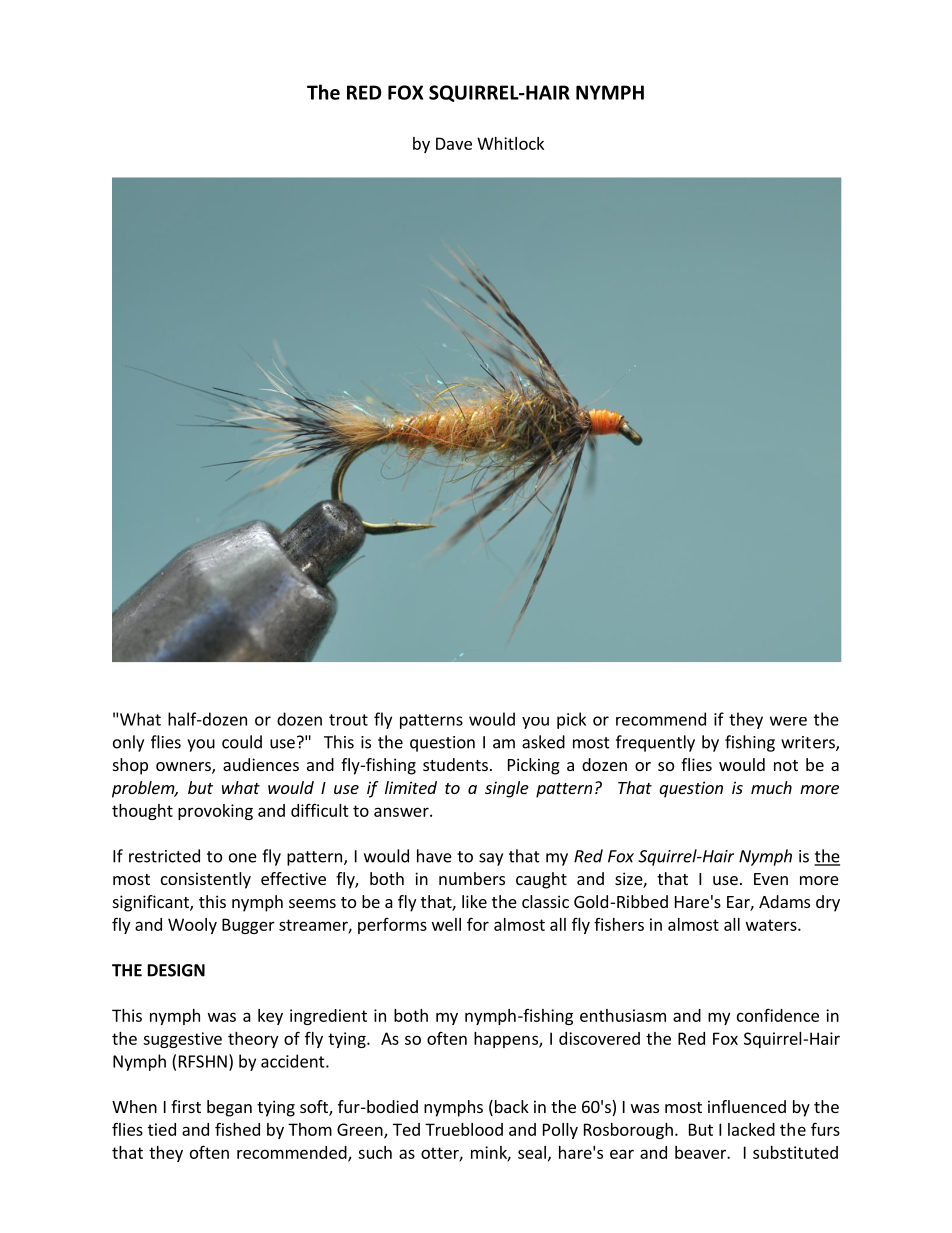 Image resolution: width=952 pixels, height=1233 pixels. I want to click on Dave, so click(454, 143).
